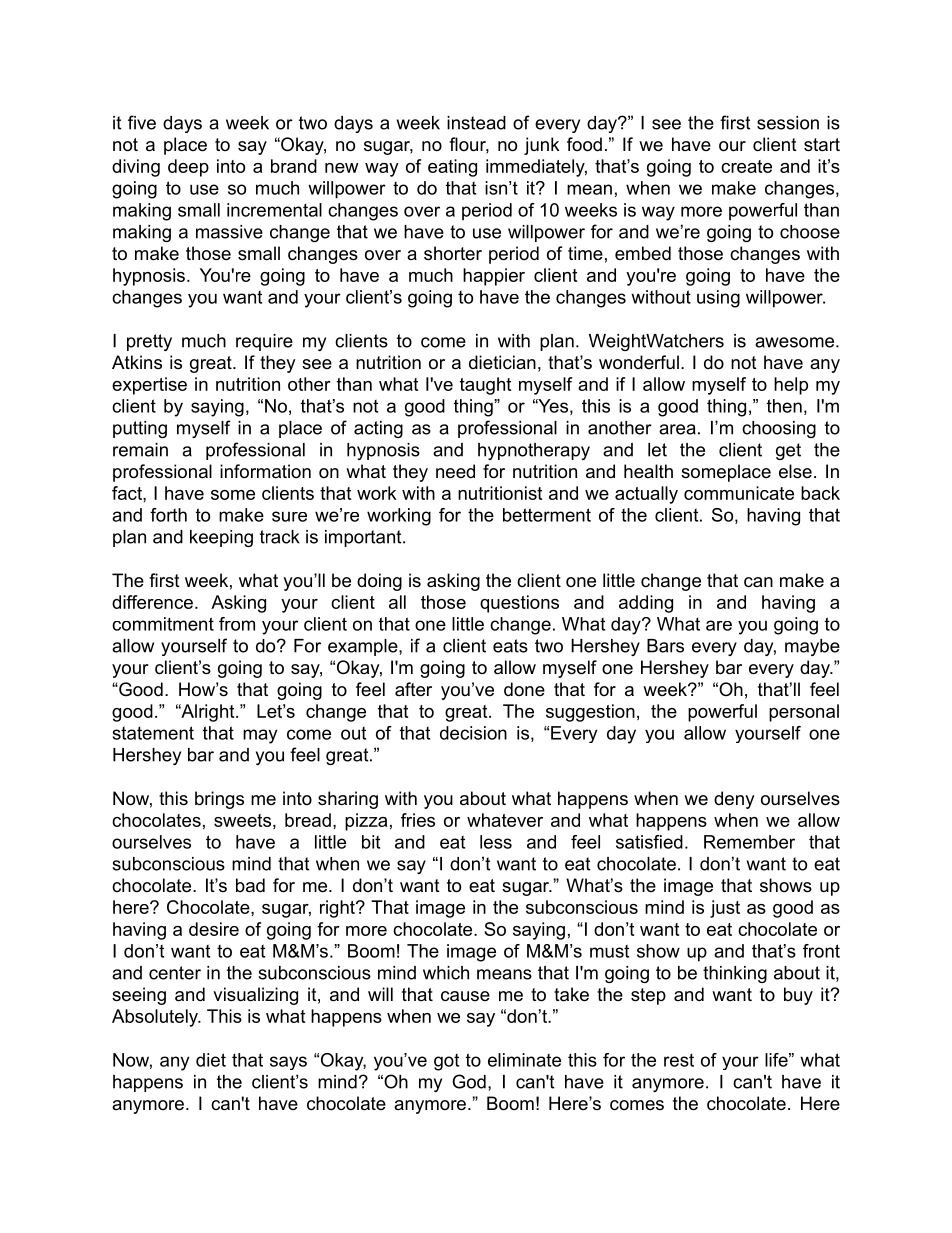 Image resolution: width=952 pixels, height=1233 pixels. What do you see at coordinates (485, 386) in the screenshot?
I see `taught` at bounding box center [485, 386].
